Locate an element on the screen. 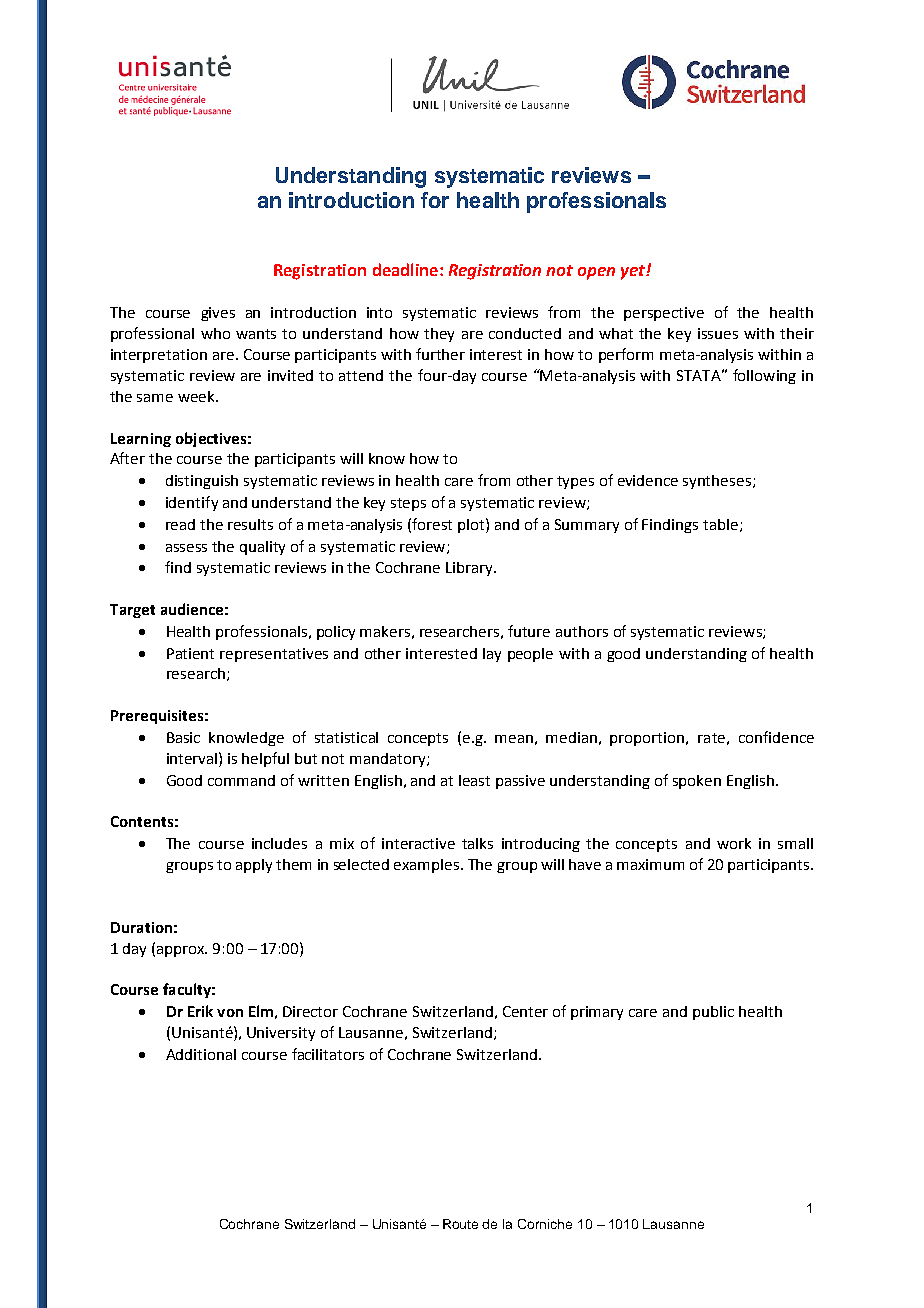 This screenshot has width=924, height=1308. they is located at coordinates (439, 335).
